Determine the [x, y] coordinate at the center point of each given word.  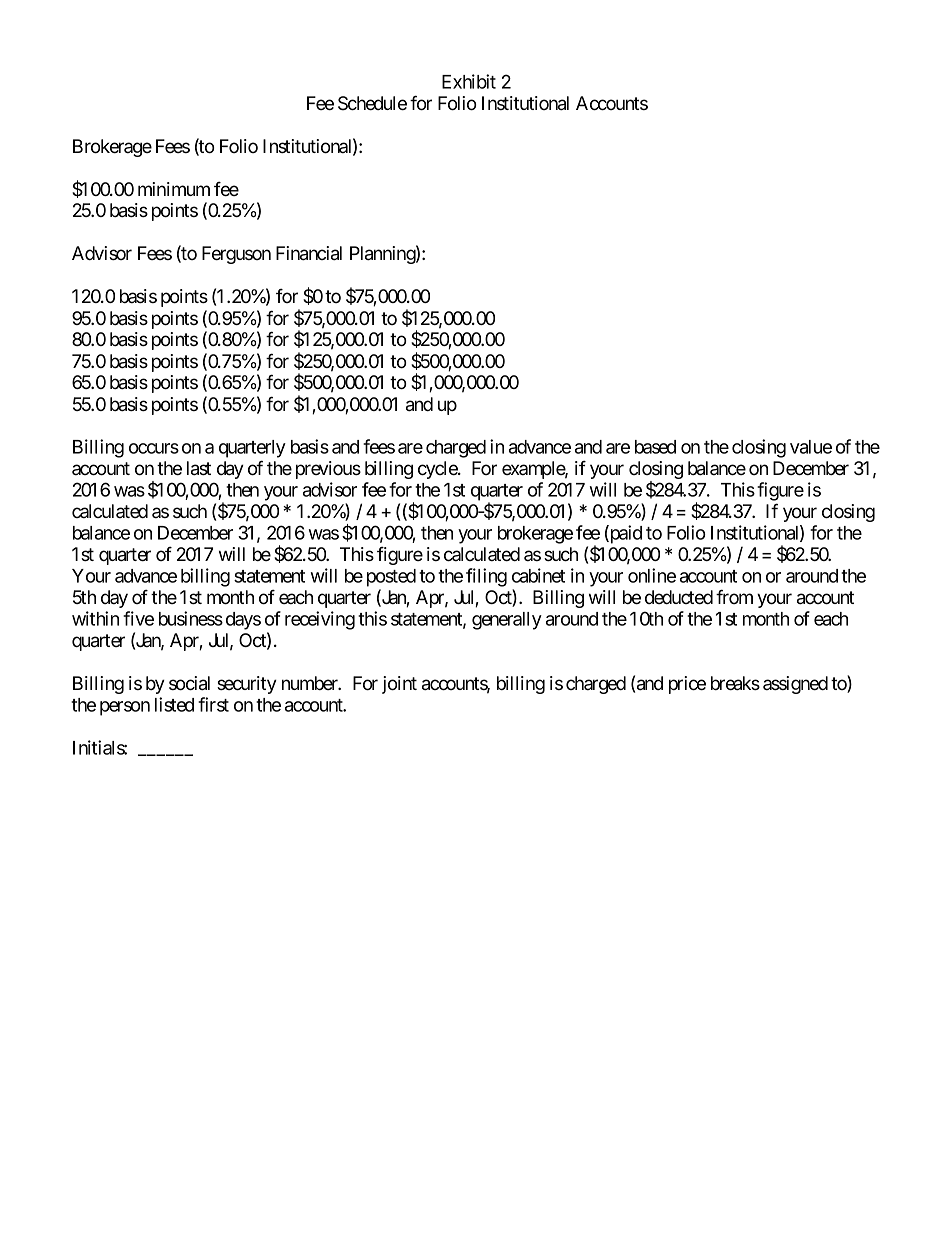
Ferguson [236, 255]
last [199, 468]
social [189, 683]
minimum [174, 189]
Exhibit [469, 81]
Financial [309, 253]
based [655, 447]
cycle [438, 470]
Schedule [372, 103]
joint [399, 685]
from [734, 596]
